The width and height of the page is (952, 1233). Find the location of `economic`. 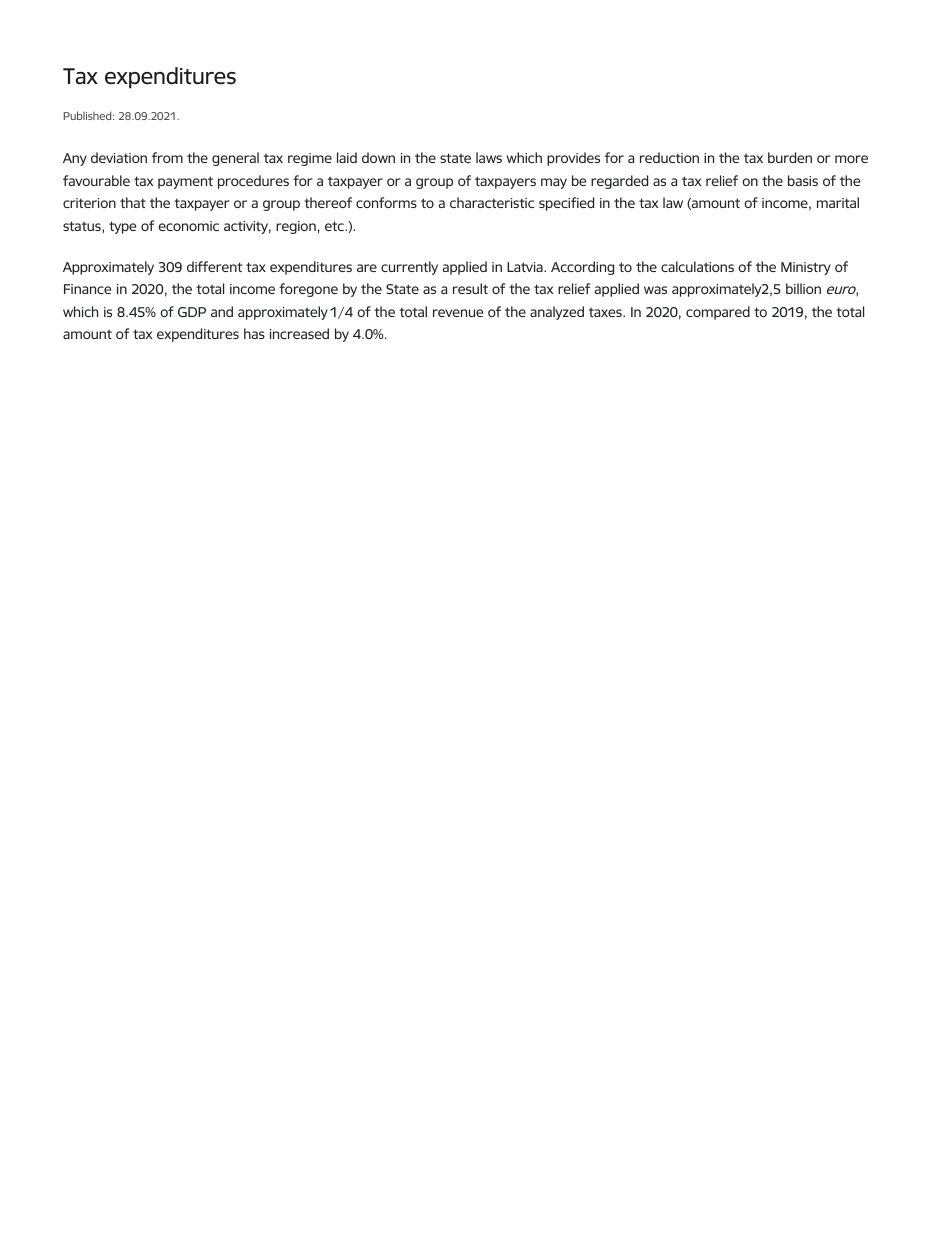

economic is located at coordinates (188, 226).
